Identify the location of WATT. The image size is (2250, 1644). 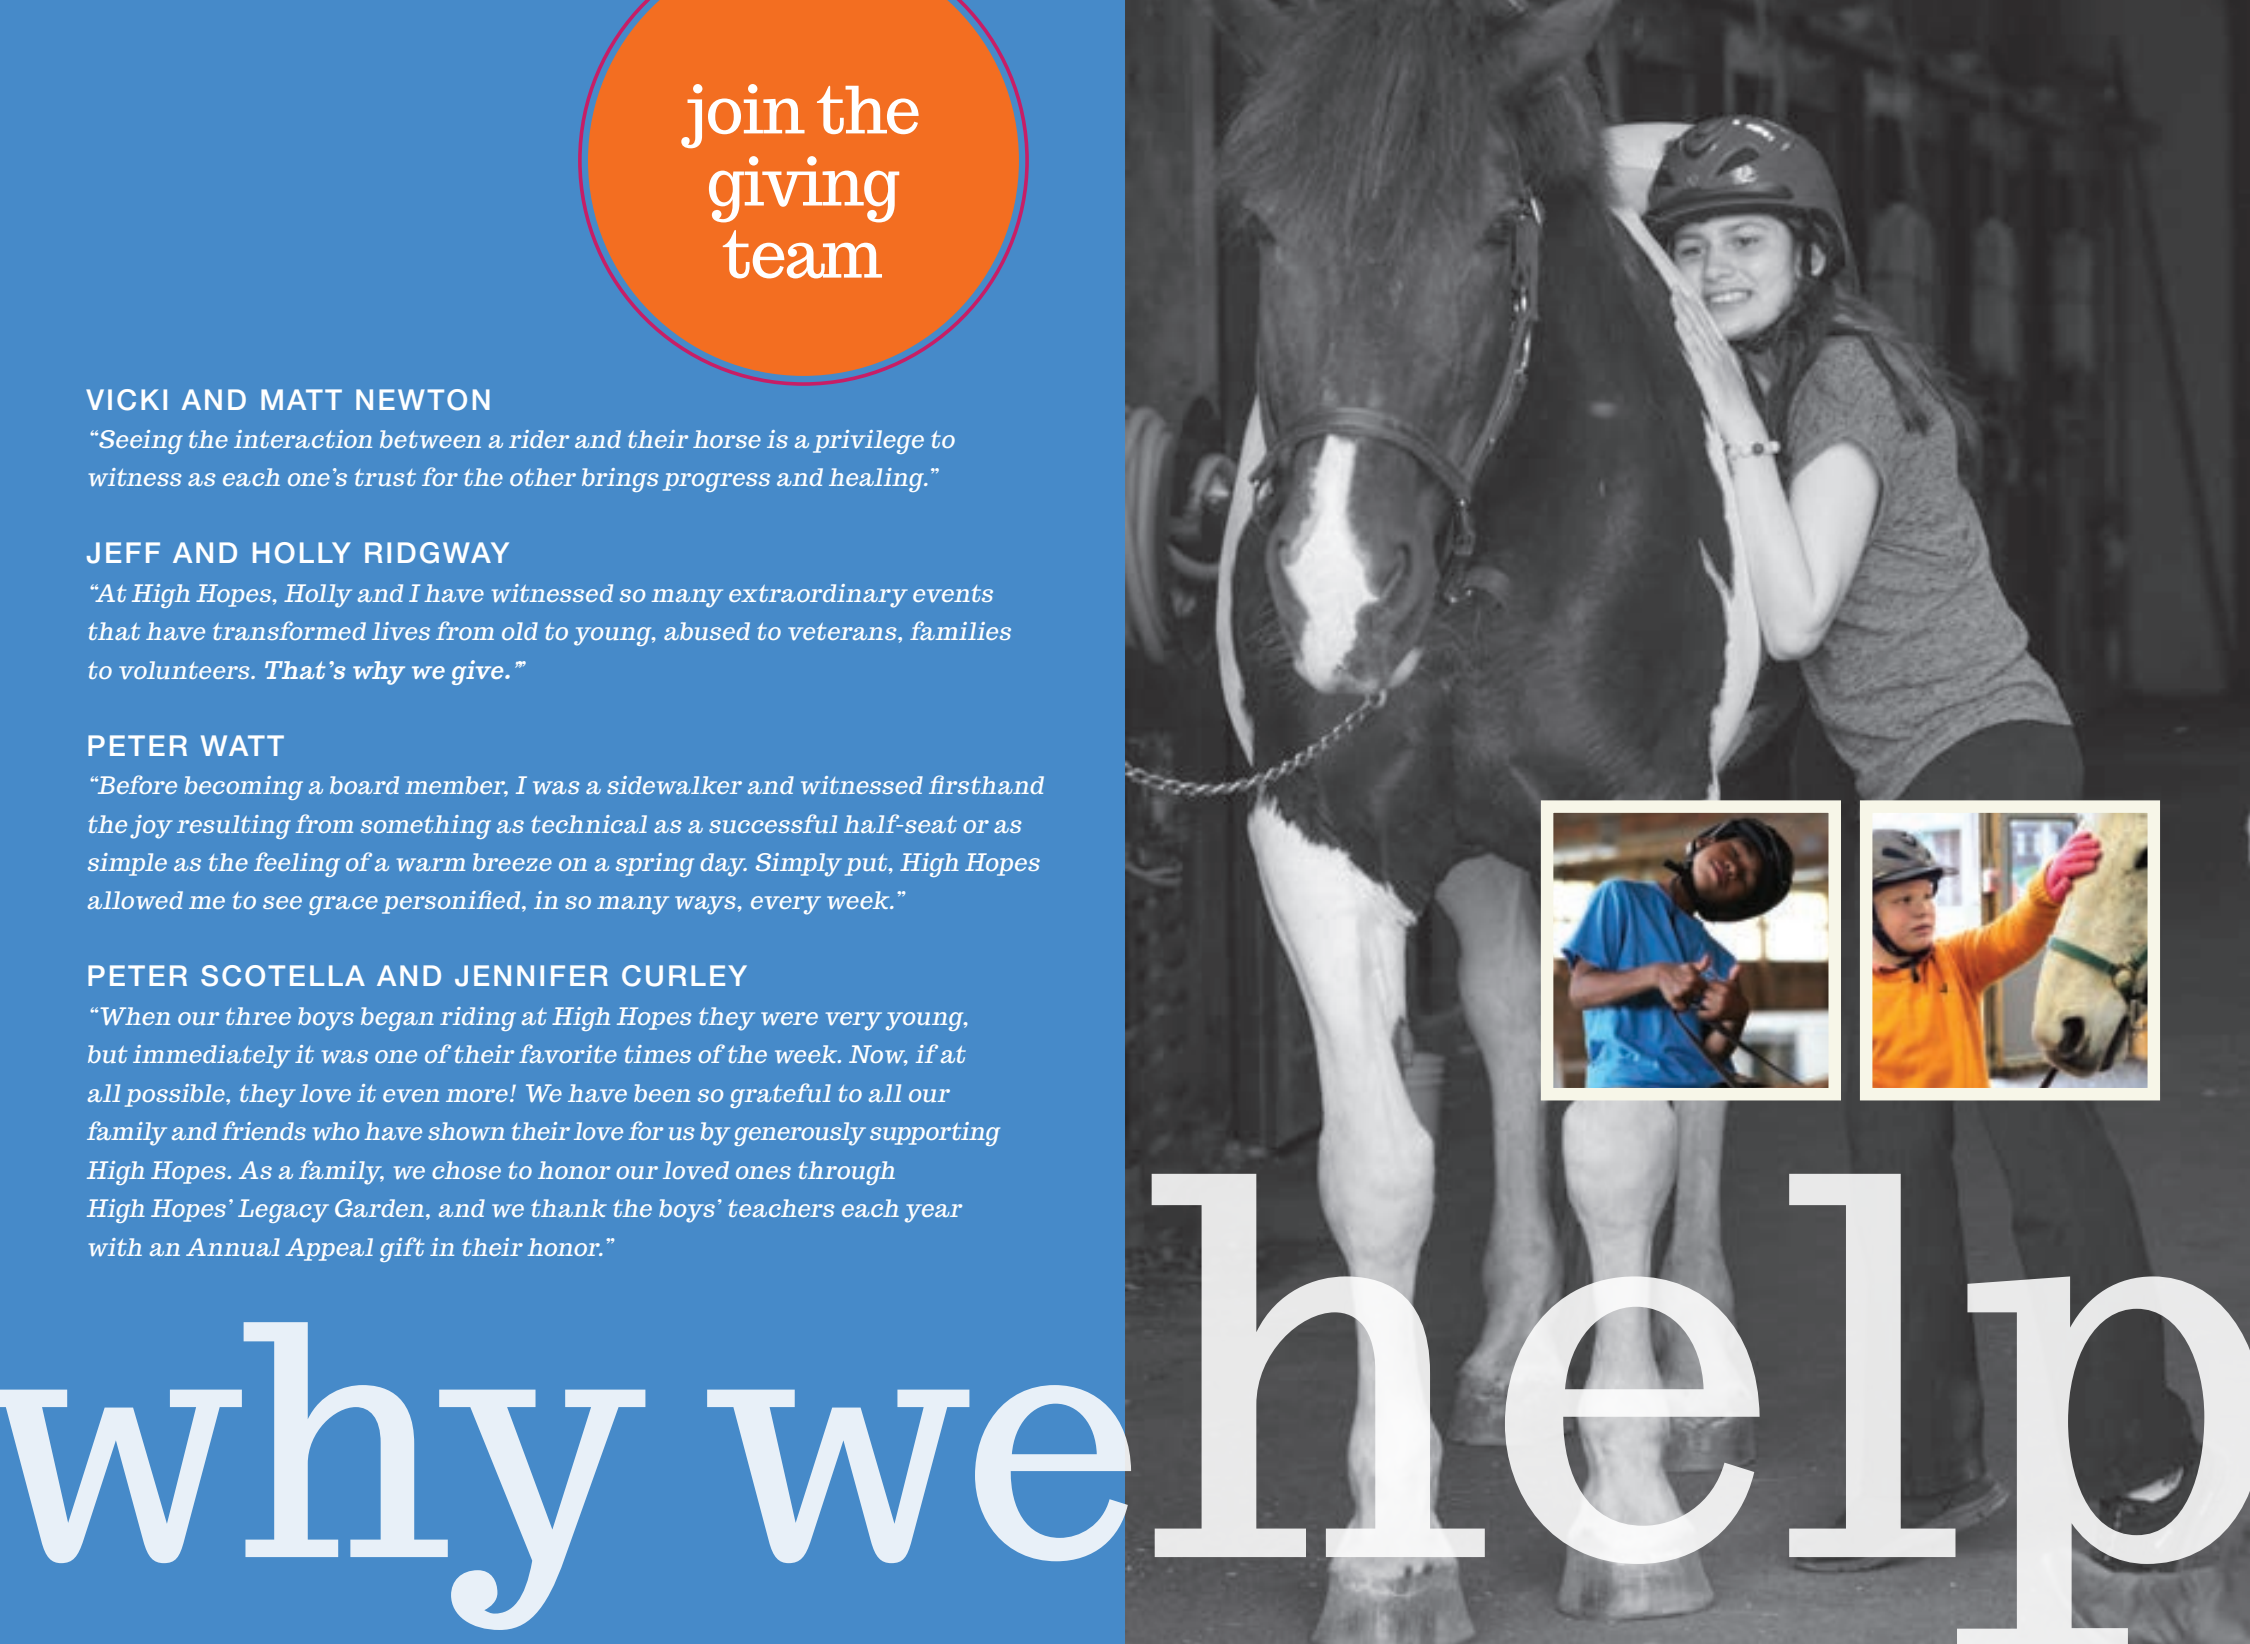
(242, 745).
